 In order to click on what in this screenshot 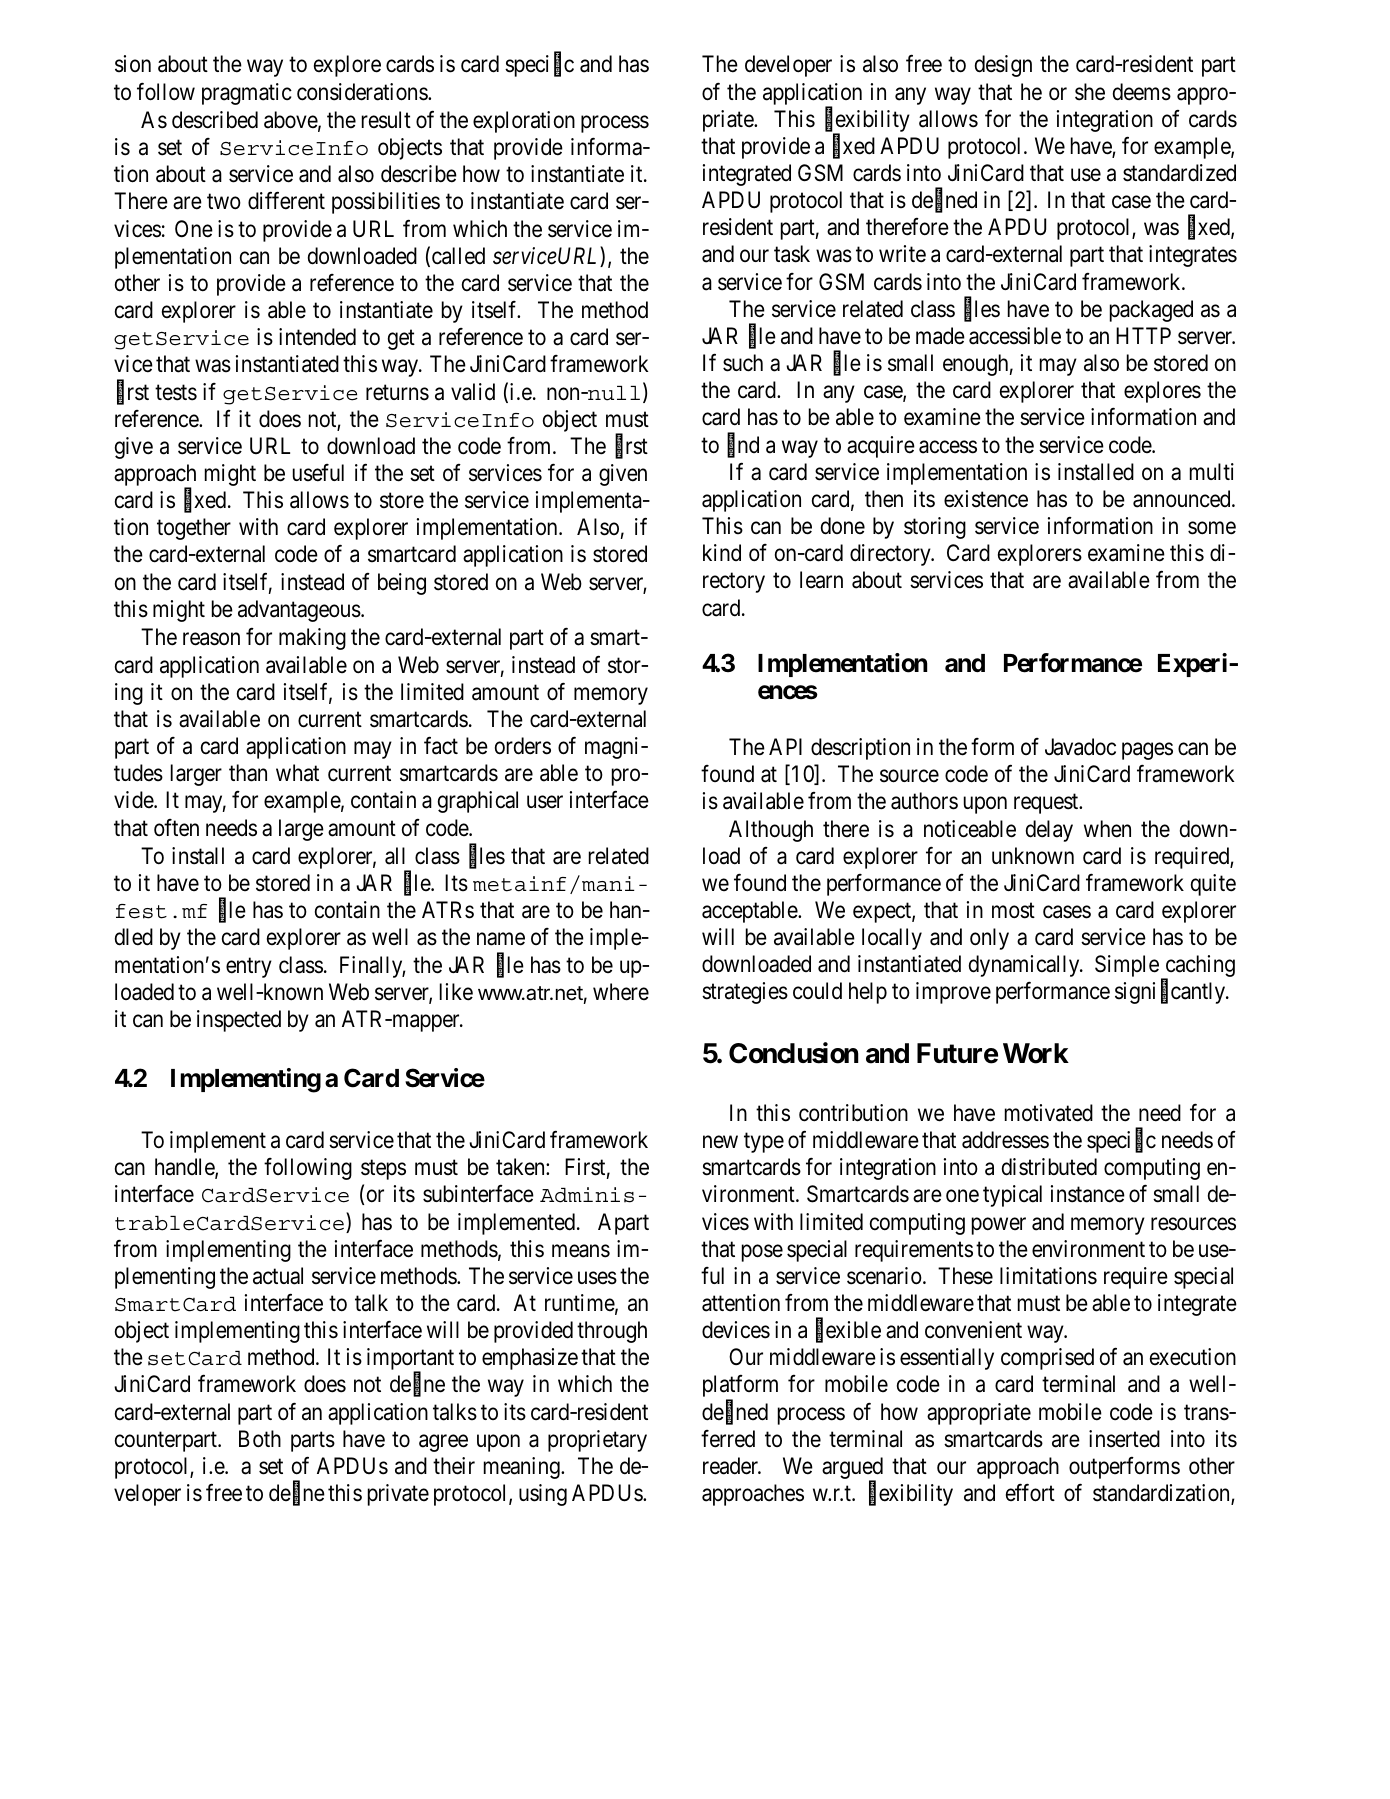, I will do `click(297, 773)`.
